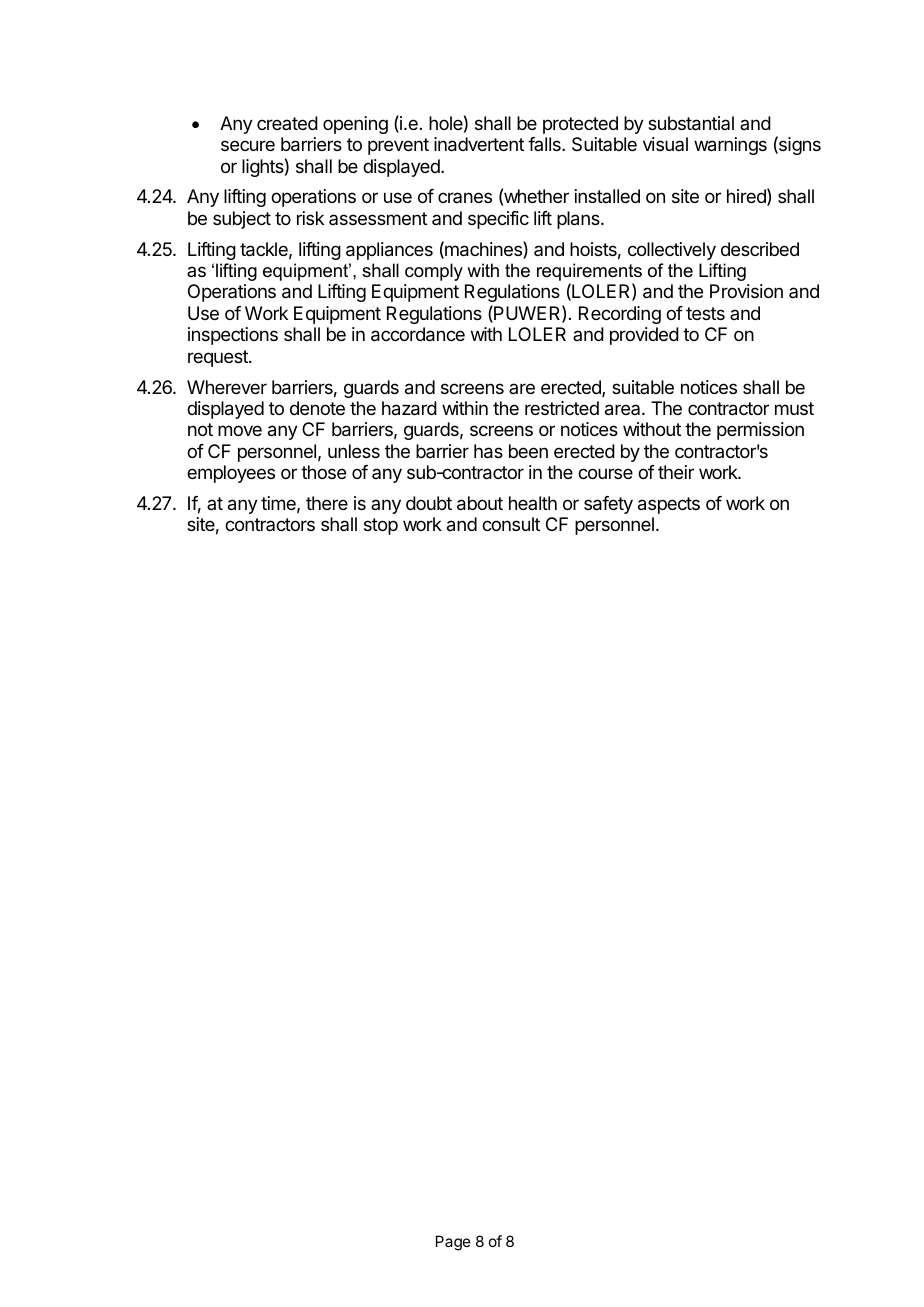 This screenshot has height=1307, width=924. Describe the element at coordinates (669, 505) in the screenshot. I see `aspects` at that location.
